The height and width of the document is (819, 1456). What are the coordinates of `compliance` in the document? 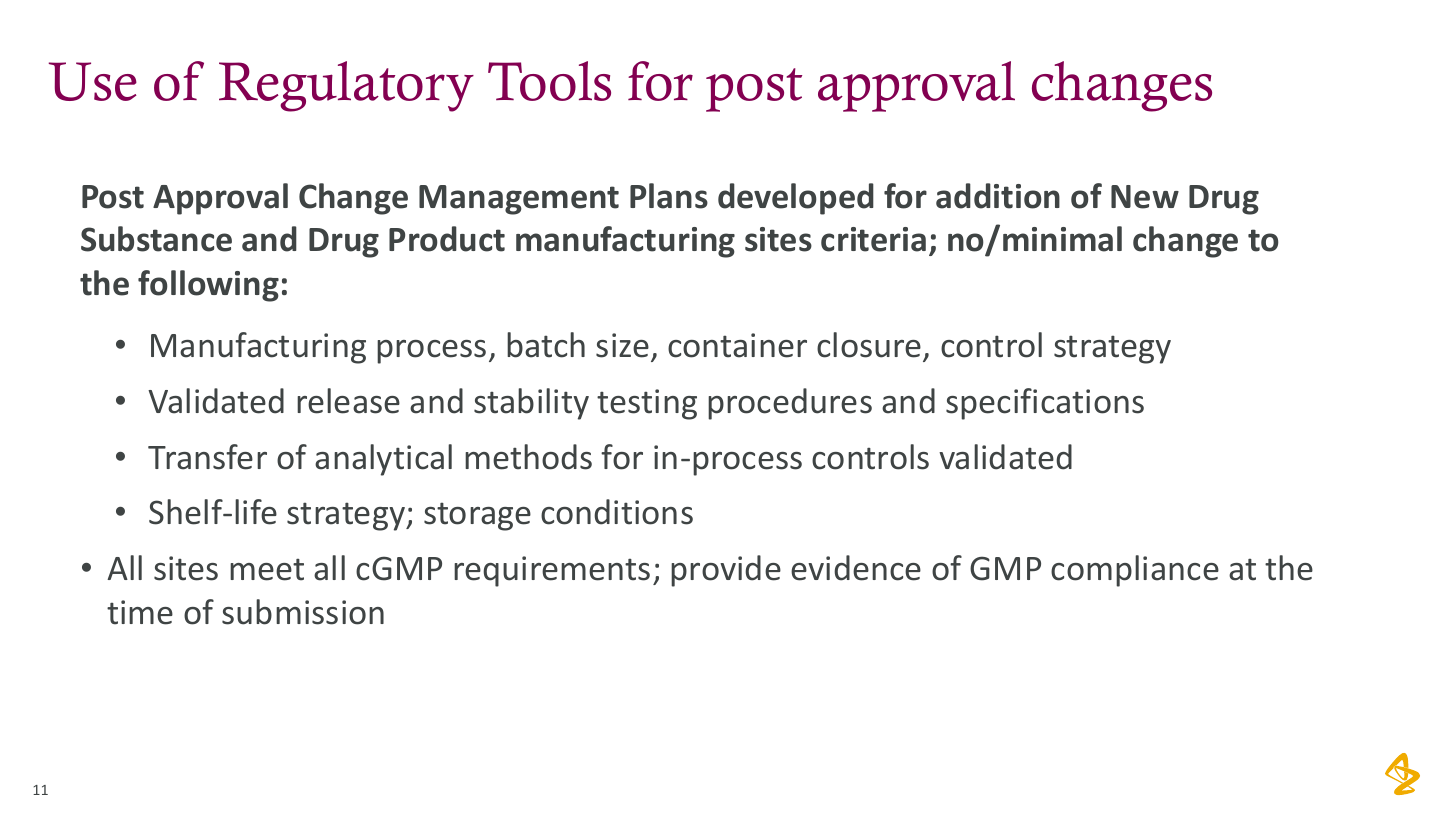 It's located at (1135, 571).
